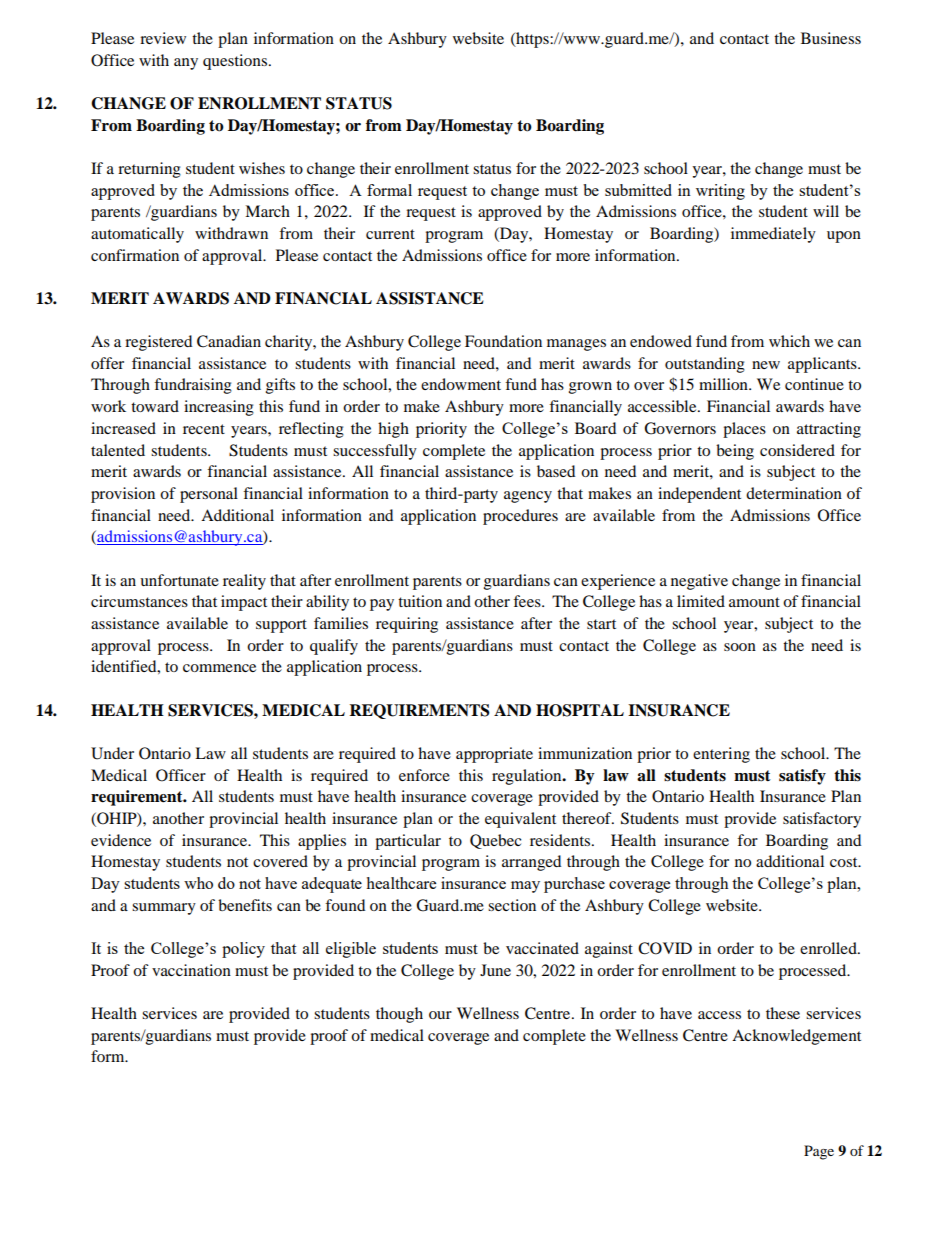  I want to click on vaccination, so click(191, 970).
